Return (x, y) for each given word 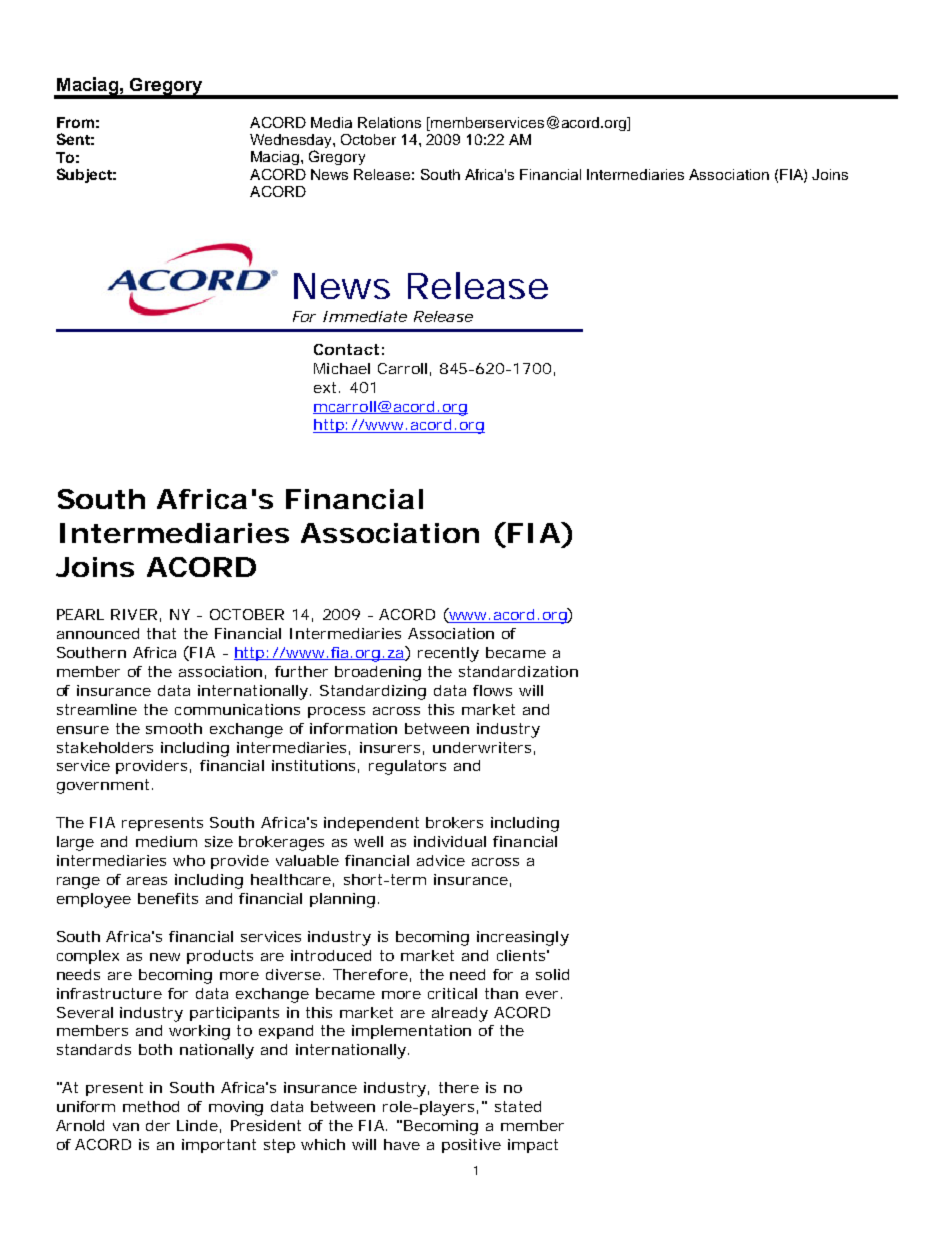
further (301, 671)
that (161, 633)
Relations (389, 122)
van (126, 1127)
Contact (346, 349)
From (75, 122)
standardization (518, 671)
